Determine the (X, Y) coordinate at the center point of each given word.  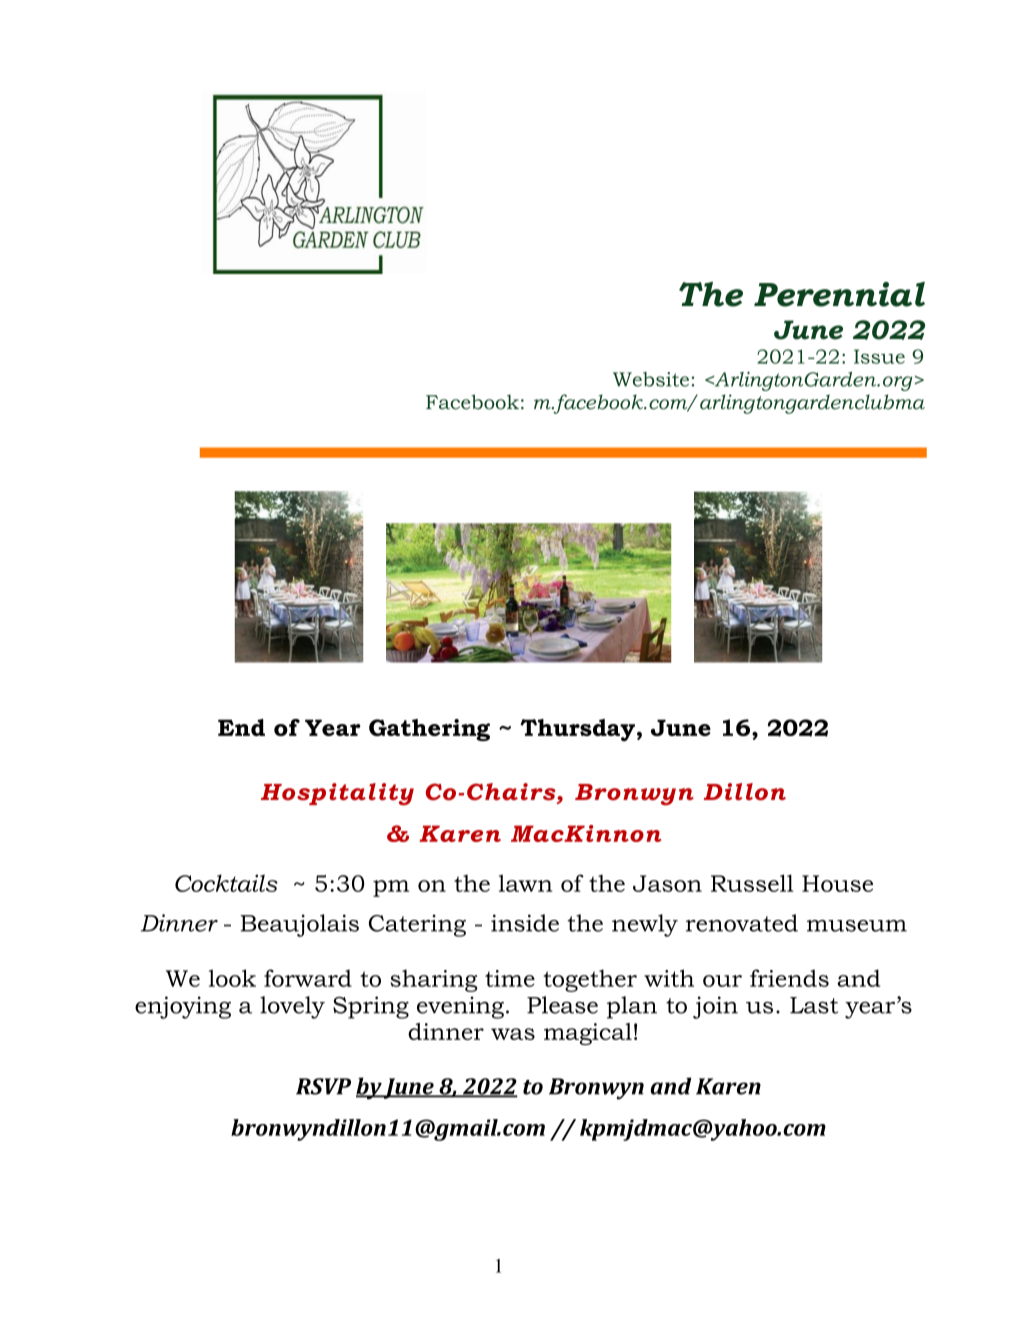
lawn (526, 883)
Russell (752, 883)
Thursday (577, 730)
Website (651, 379)
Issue (879, 356)
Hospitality (337, 794)
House (837, 883)
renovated (742, 923)
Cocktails (226, 883)
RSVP (323, 1086)
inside (525, 923)
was (513, 1034)
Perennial (839, 294)
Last (814, 1005)
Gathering (429, 730)
